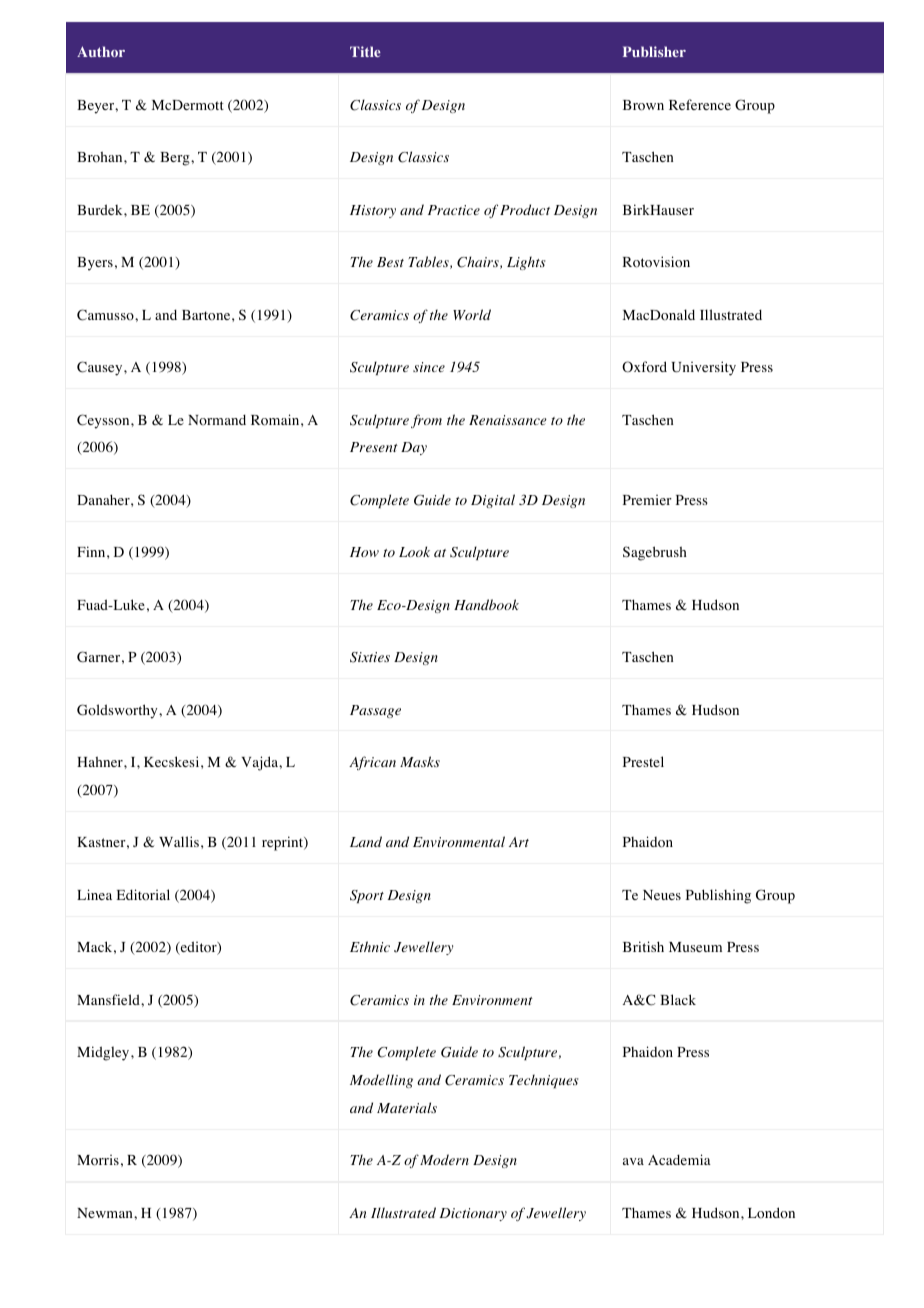  Describe the element at coordinates (679, 1159) in the screenshot. I see `Academia` at that location.
